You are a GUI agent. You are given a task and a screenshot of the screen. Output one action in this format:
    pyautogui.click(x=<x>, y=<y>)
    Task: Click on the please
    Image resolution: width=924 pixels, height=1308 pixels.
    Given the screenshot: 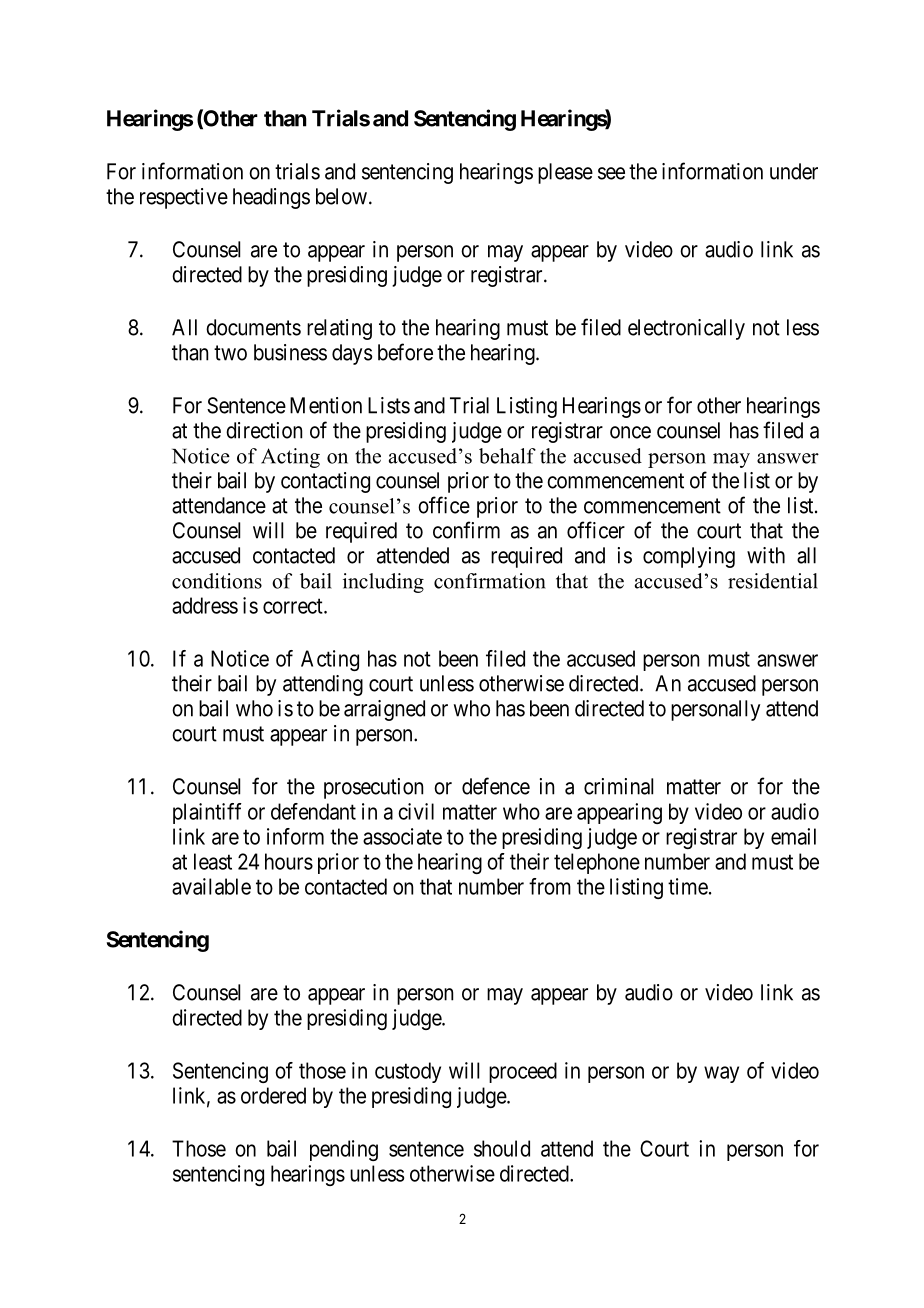 What is the action you would take?
    pyautogui.click(x=565, y=173)
